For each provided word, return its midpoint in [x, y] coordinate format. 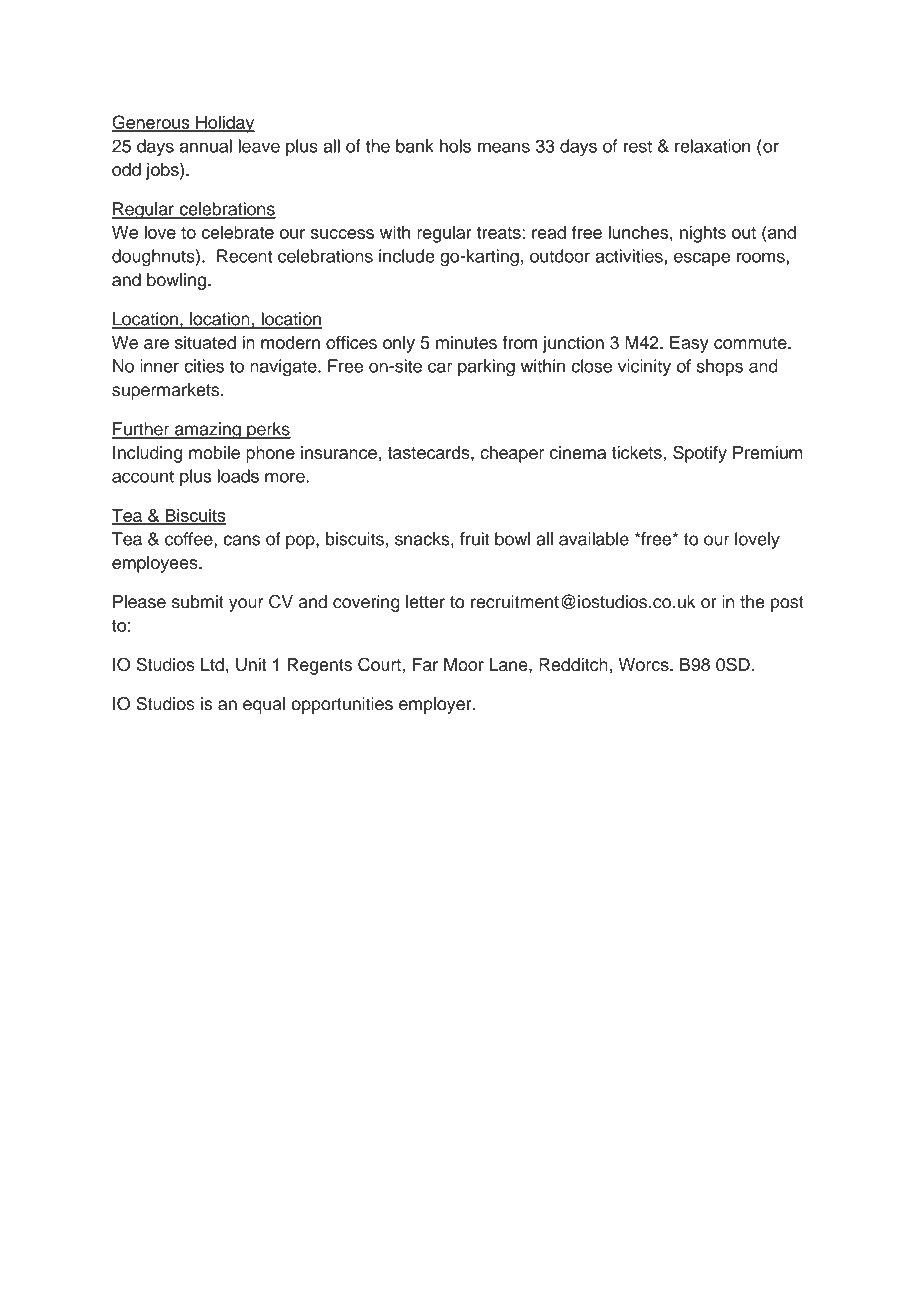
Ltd [212, 664]
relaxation [712, 146]
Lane [510, 664]
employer [436, 705]
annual [206, 146]
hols [455, 146]
